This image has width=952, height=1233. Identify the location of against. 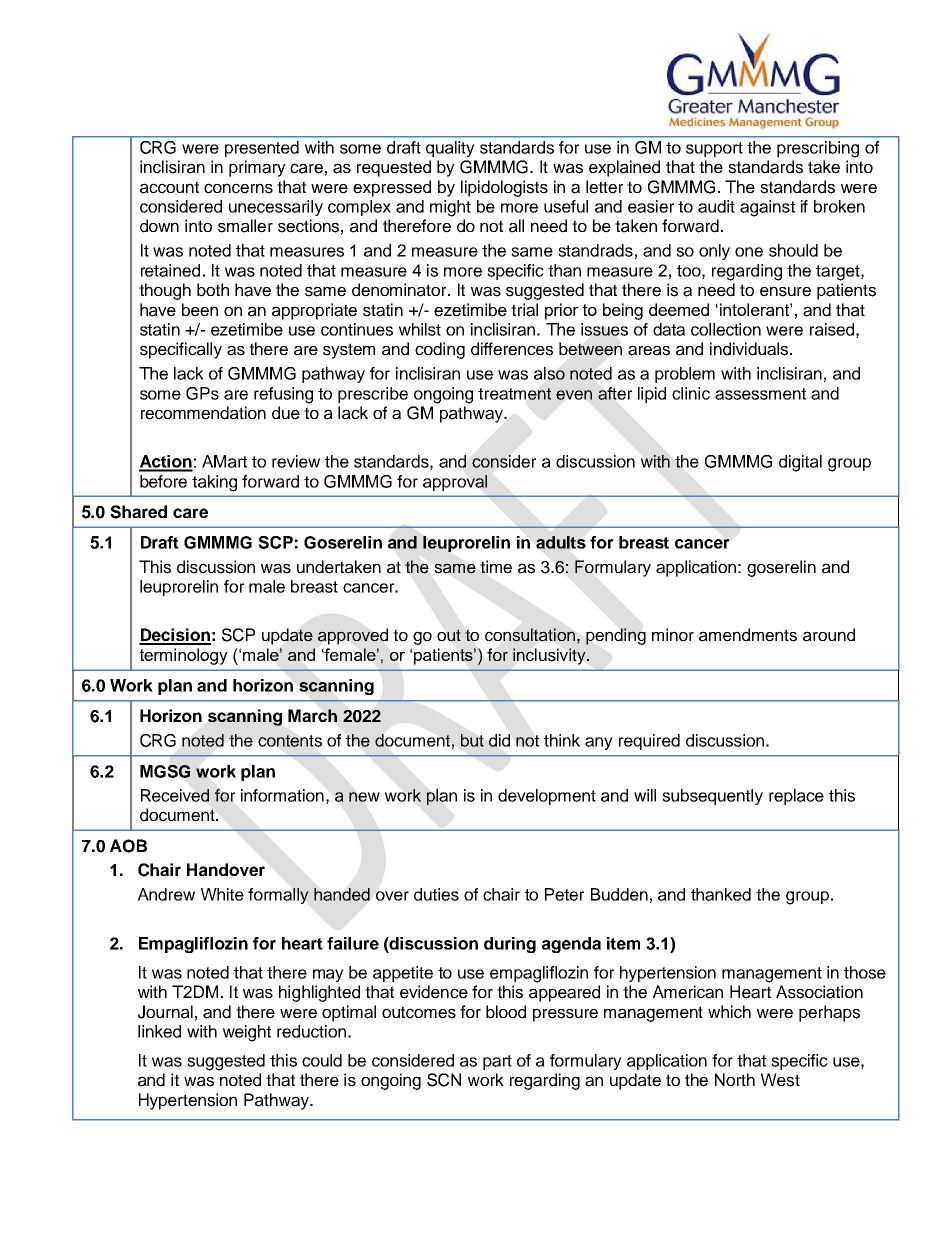
(767, 208).
